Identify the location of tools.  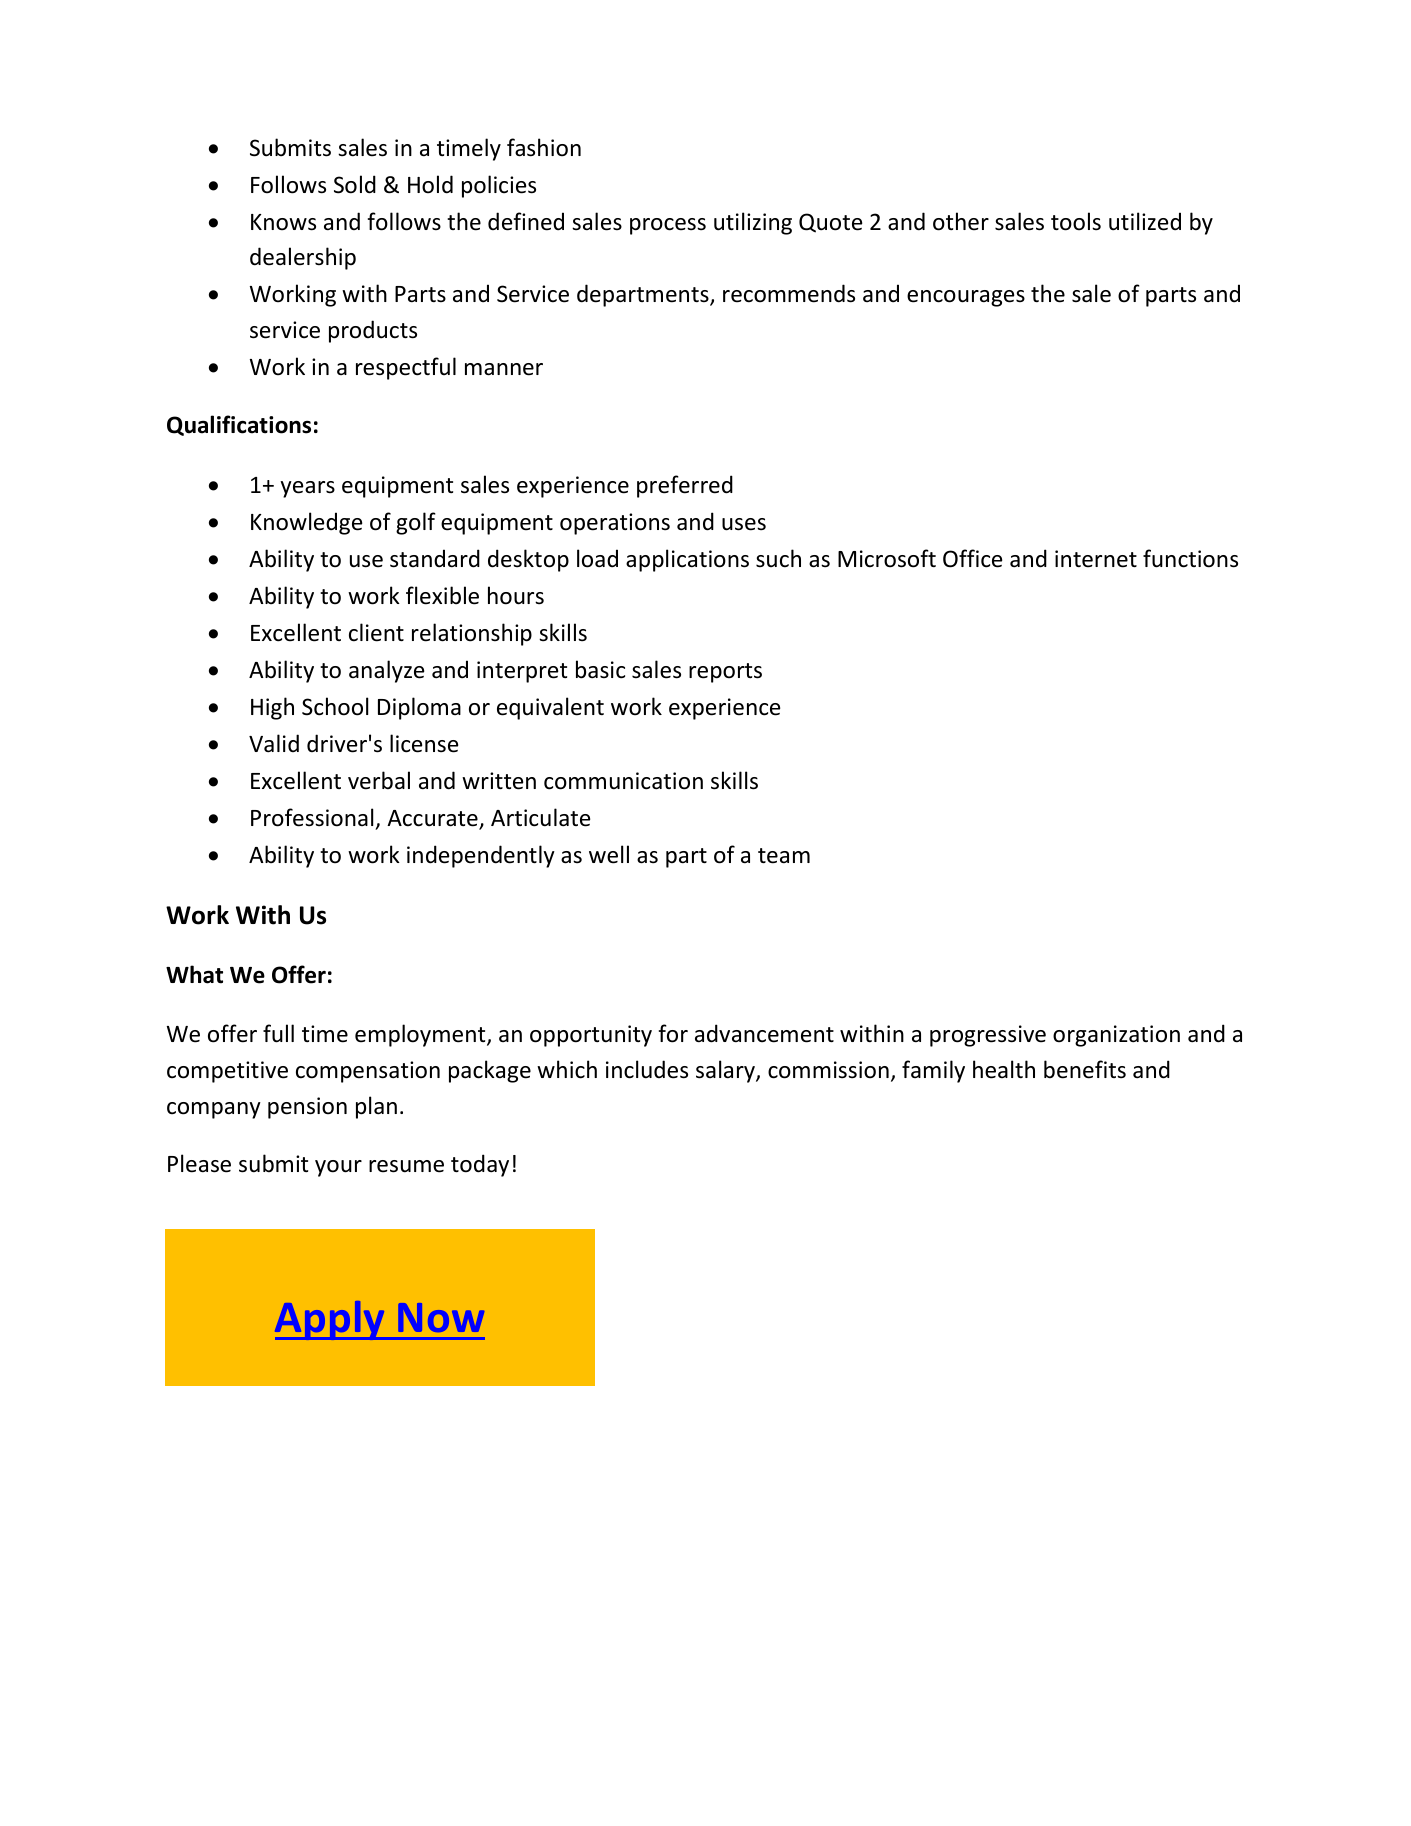
(1076, 221).
